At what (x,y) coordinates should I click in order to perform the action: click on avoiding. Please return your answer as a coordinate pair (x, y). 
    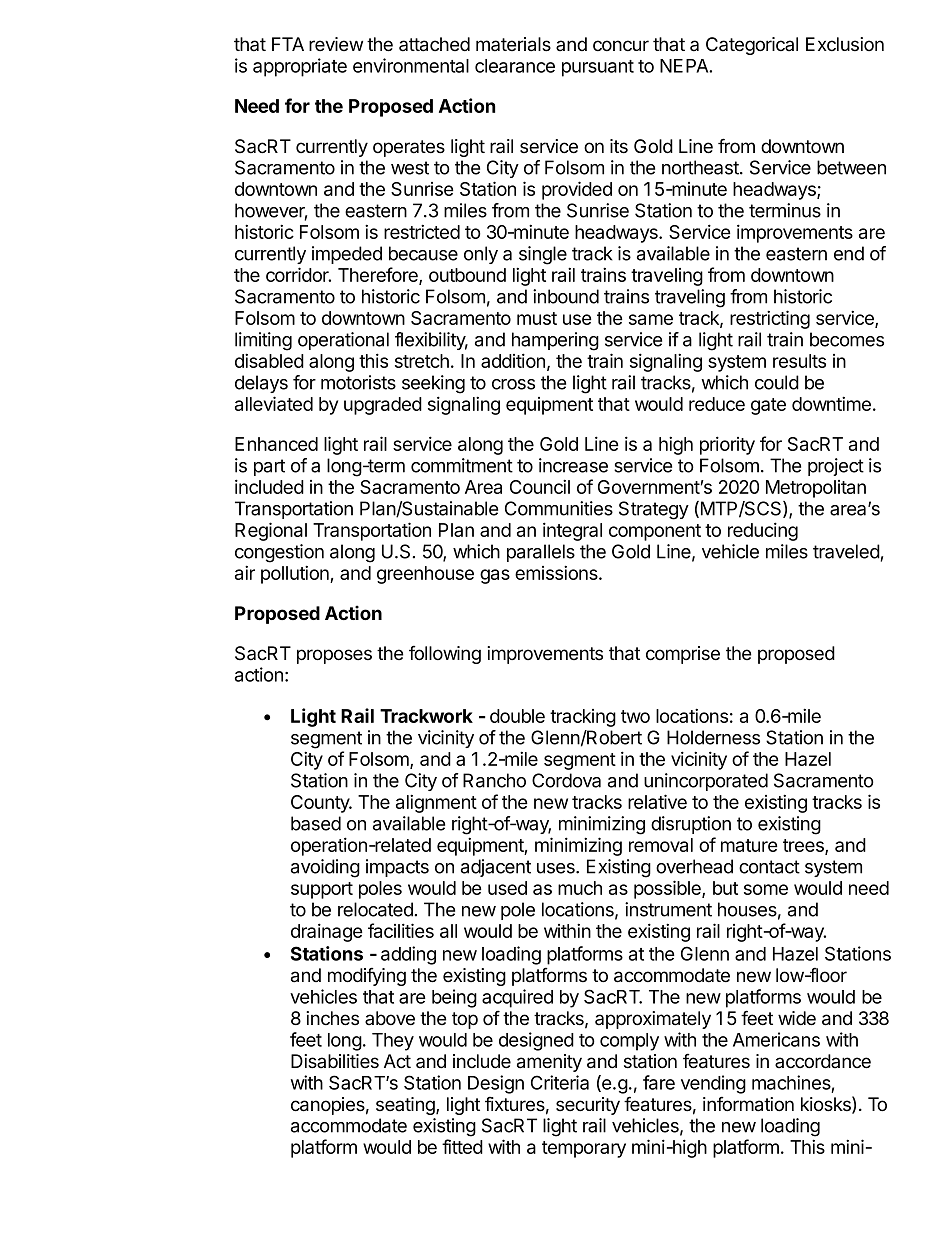
    Looking at the image, I should click on (325, 868).
